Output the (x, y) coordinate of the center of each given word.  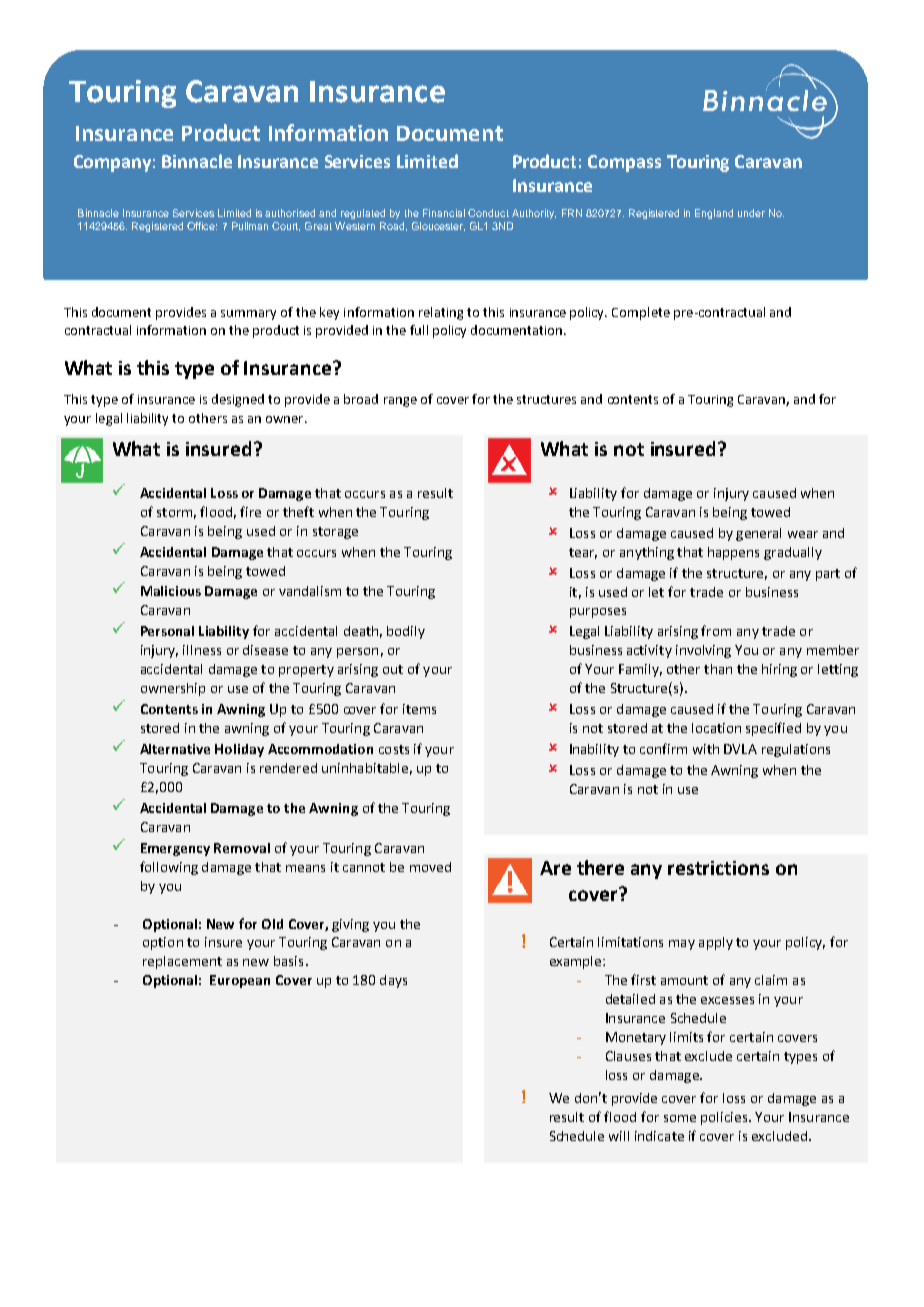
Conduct (488, 213)
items (419, 709)
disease (265, 650)
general (758, 534)
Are (555, 868)
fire (250, 511)
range (400, 402)
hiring (779, 670)
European (240, 981)
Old (272, 924)
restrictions (718, 868)
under (751, 213)
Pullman (250, 226)
